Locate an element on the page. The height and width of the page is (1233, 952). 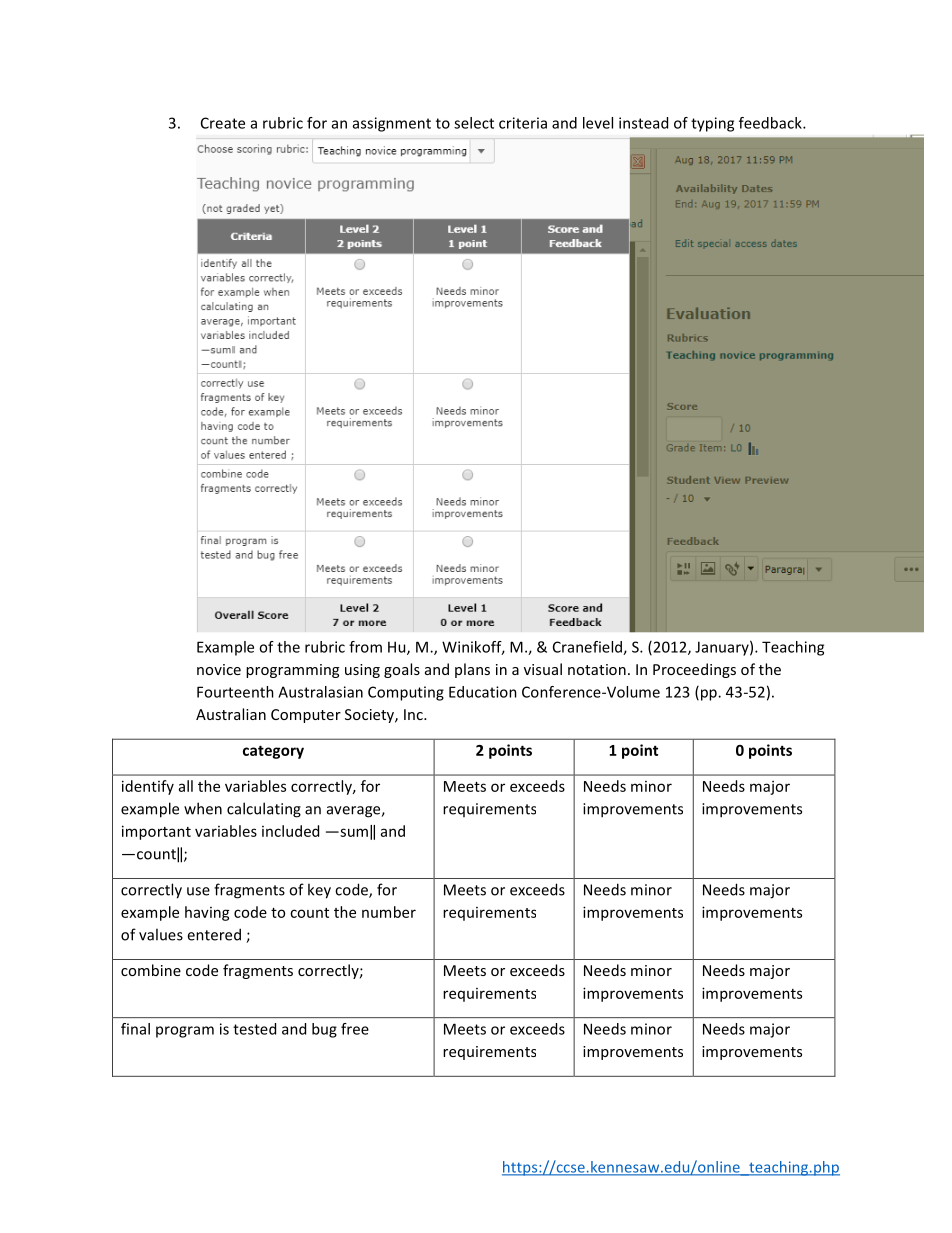
Proceedings is located at coordinates (694, 670).
